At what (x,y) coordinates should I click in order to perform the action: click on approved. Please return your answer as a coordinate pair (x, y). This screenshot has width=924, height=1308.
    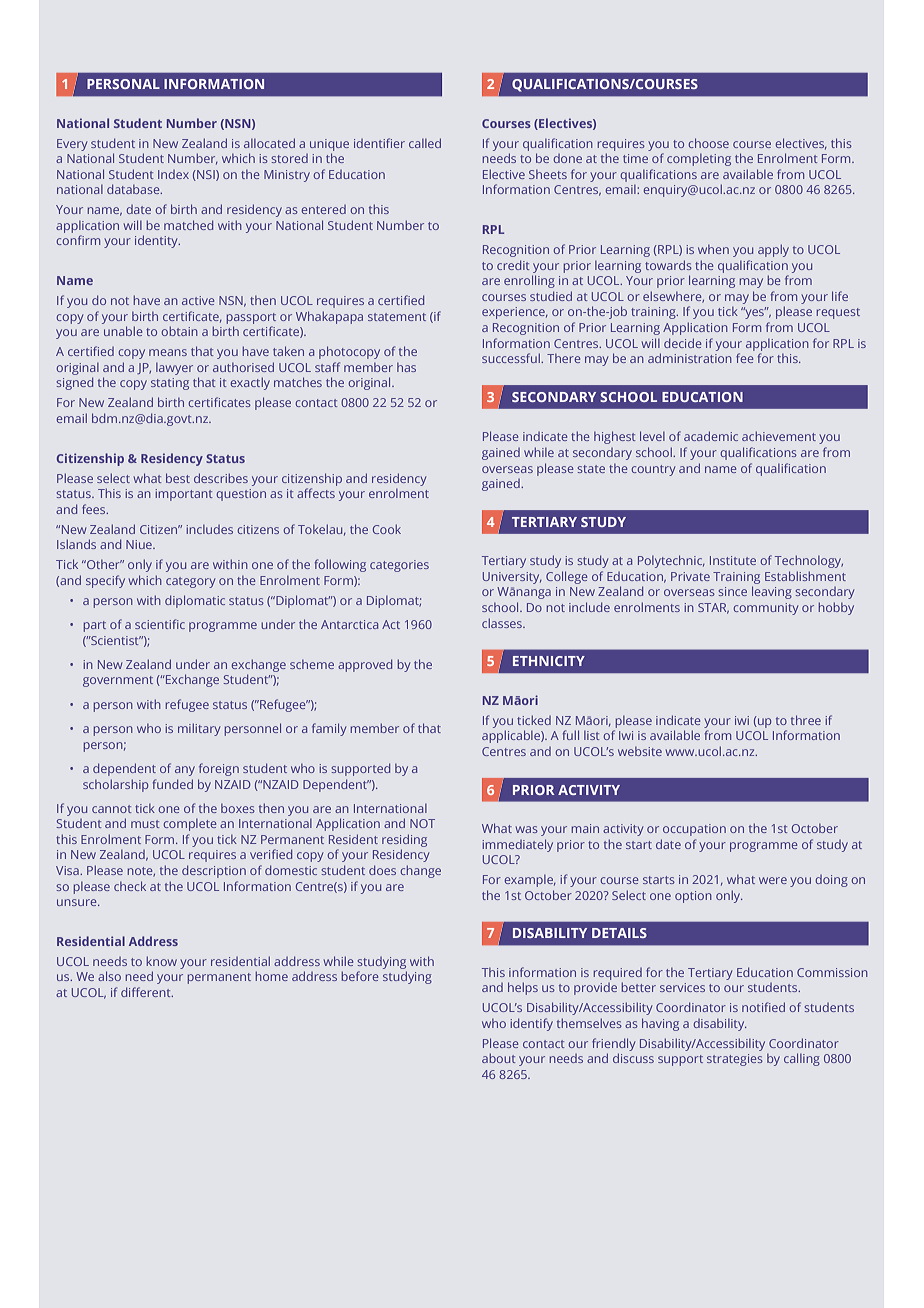
    Looking at the image, I should click on (365, 665).
